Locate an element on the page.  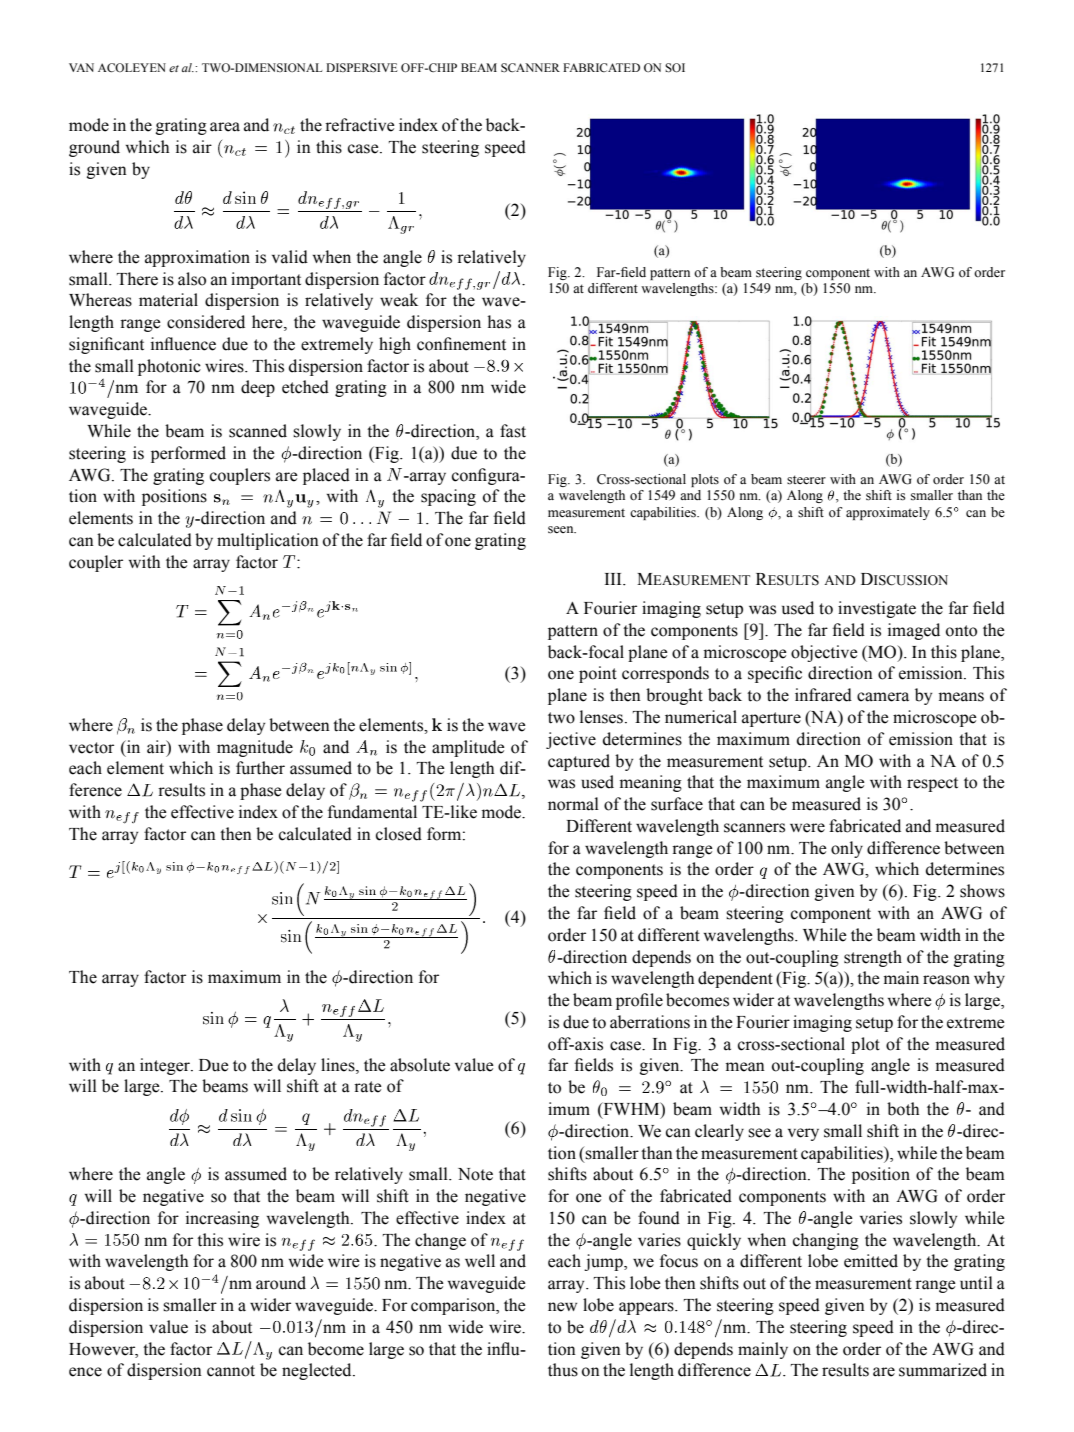
refractive is located at coordinates (360, 125).
